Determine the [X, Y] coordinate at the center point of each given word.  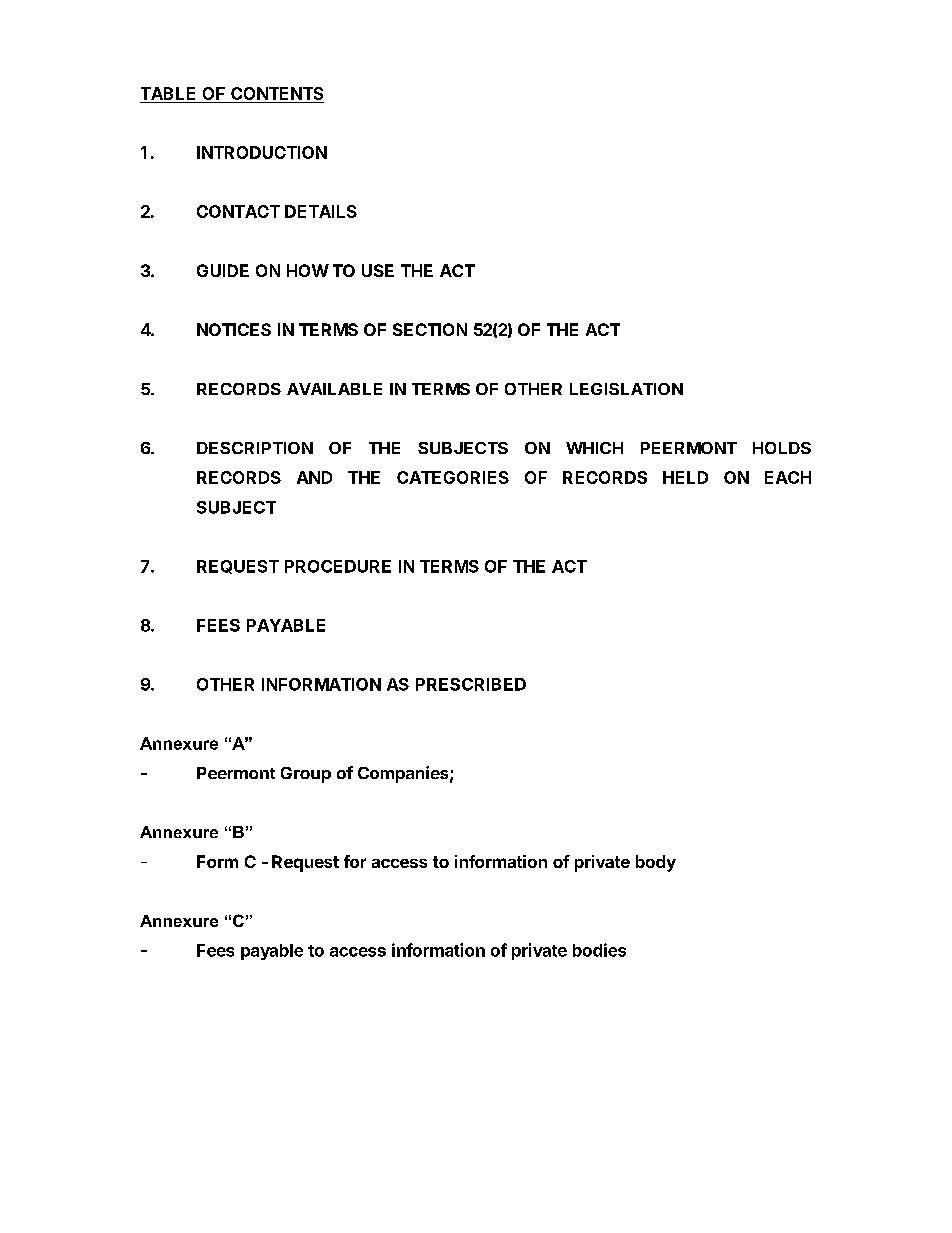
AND [314, 477]
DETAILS [321, 211]
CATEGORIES [453, 477]
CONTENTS [276, 95]
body [656, 863]
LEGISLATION [626, 389]
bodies [599, 950]
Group [306, 775]
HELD [685, 477]
